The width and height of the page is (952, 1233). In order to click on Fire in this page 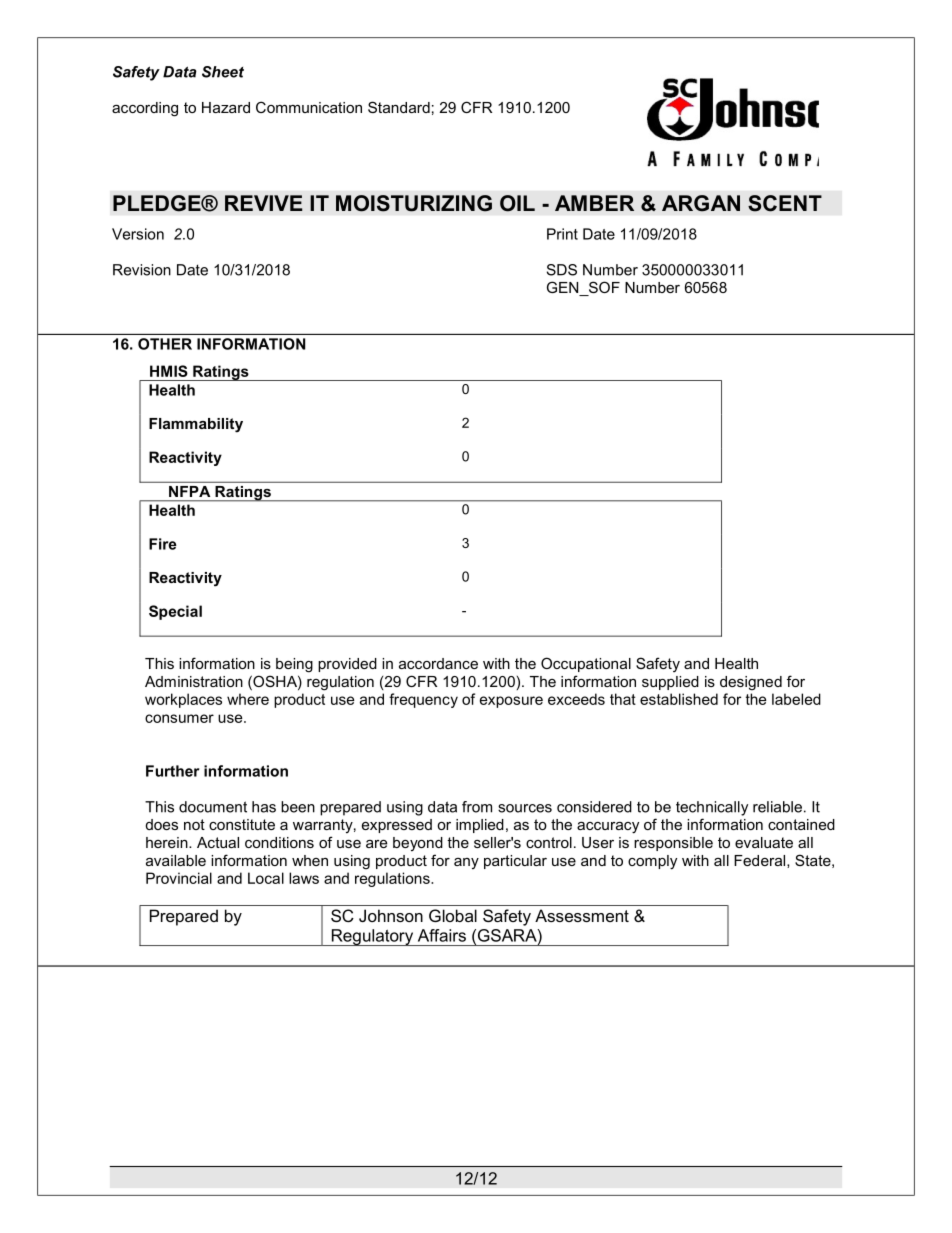, I will do `click(163, 544)`.
